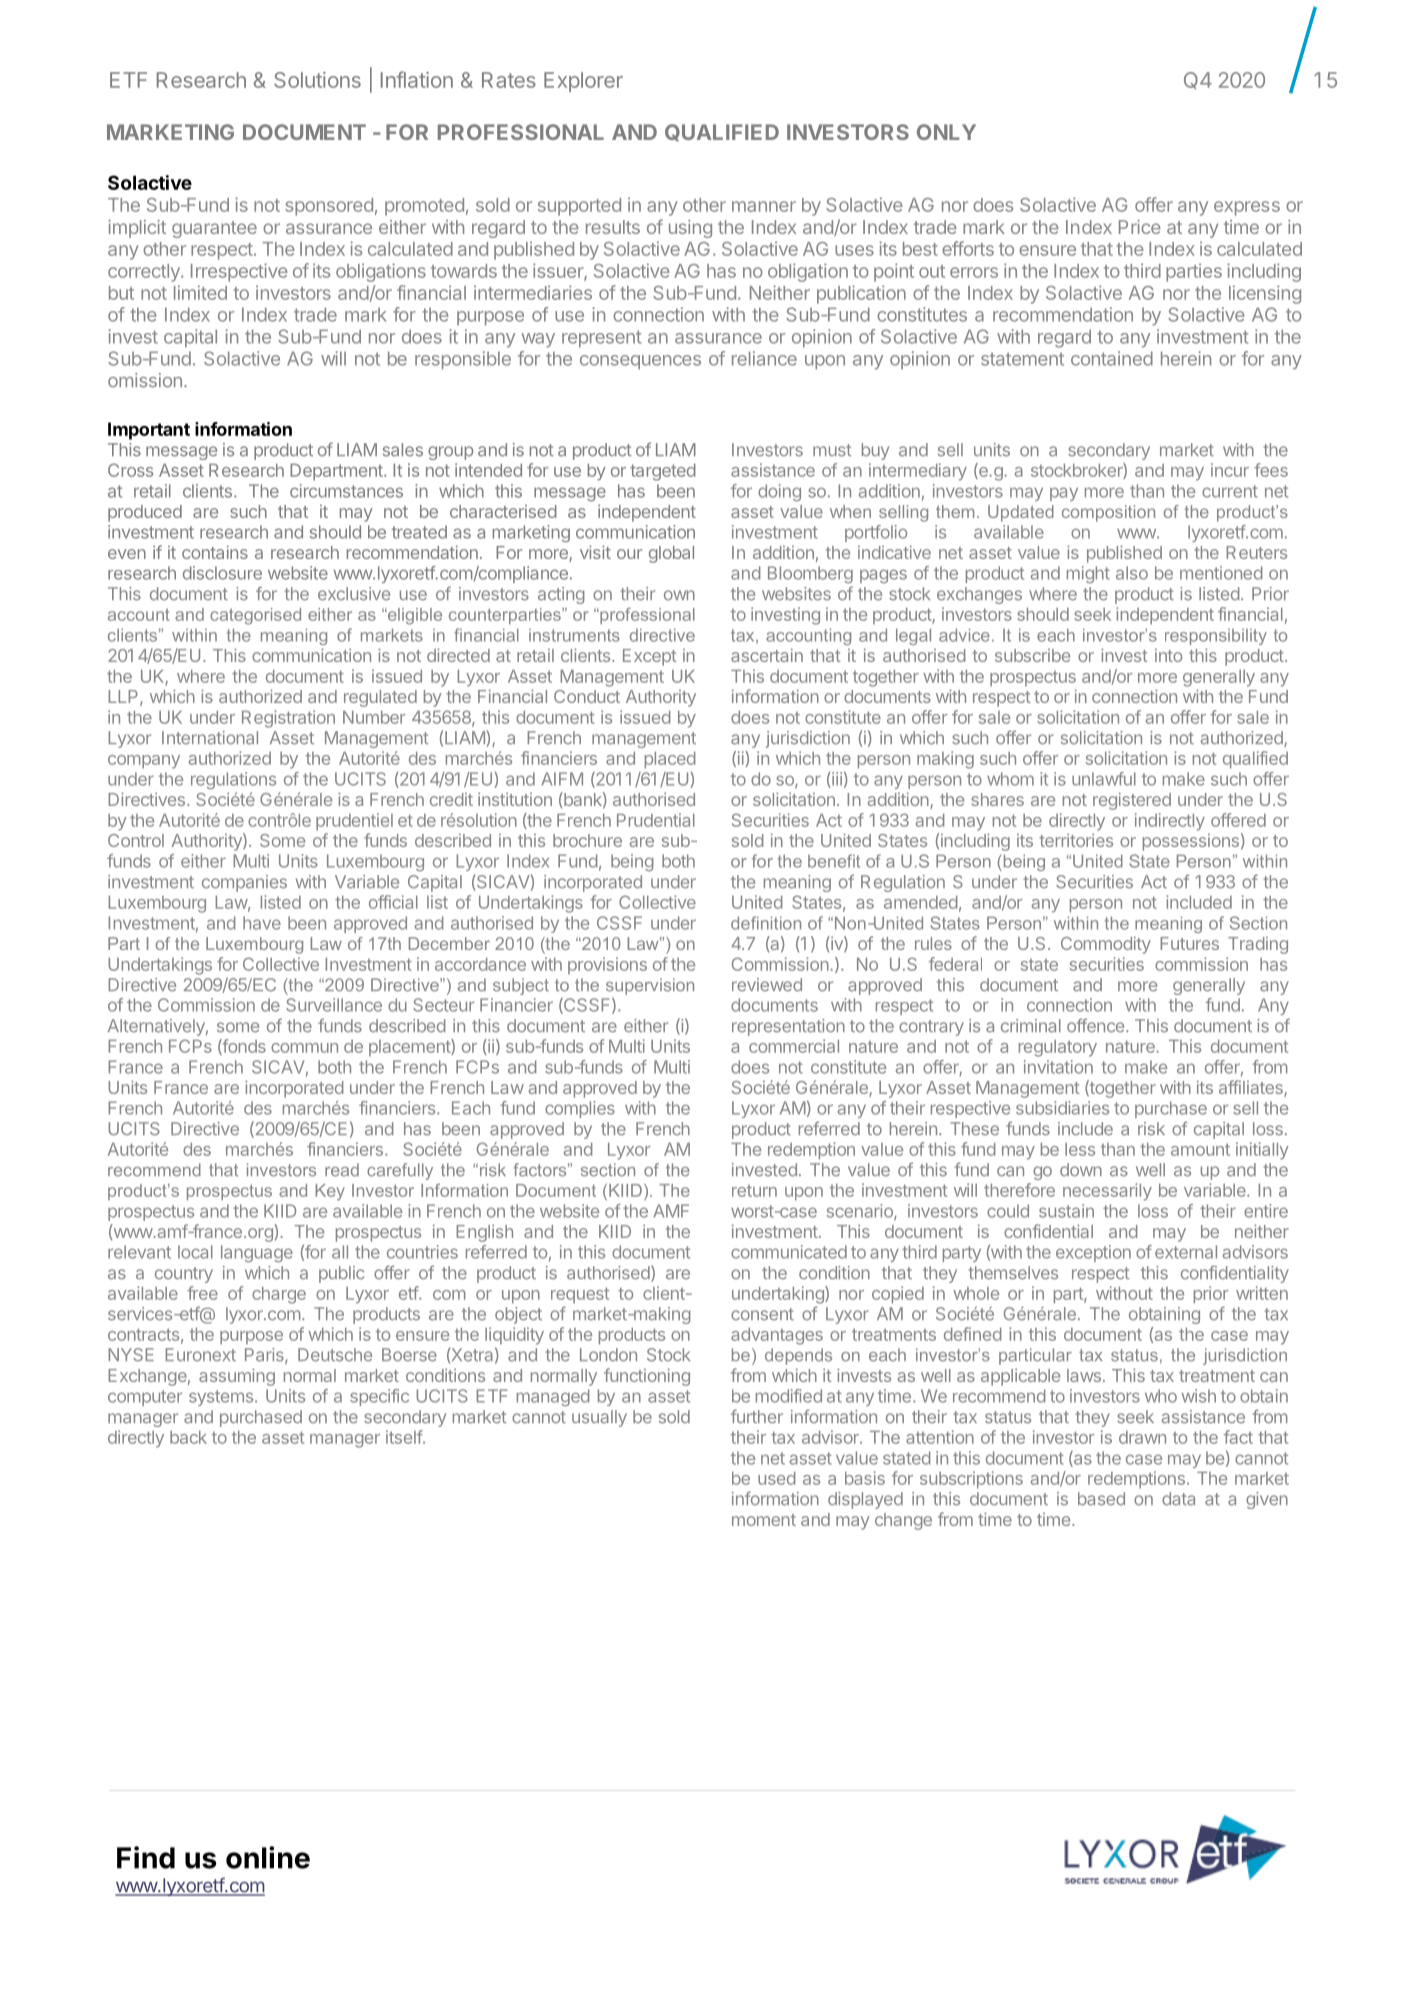  What do you see at coordinates (329, 207) in the image?
I see `sponsored` at bounding box center [329, 207].
